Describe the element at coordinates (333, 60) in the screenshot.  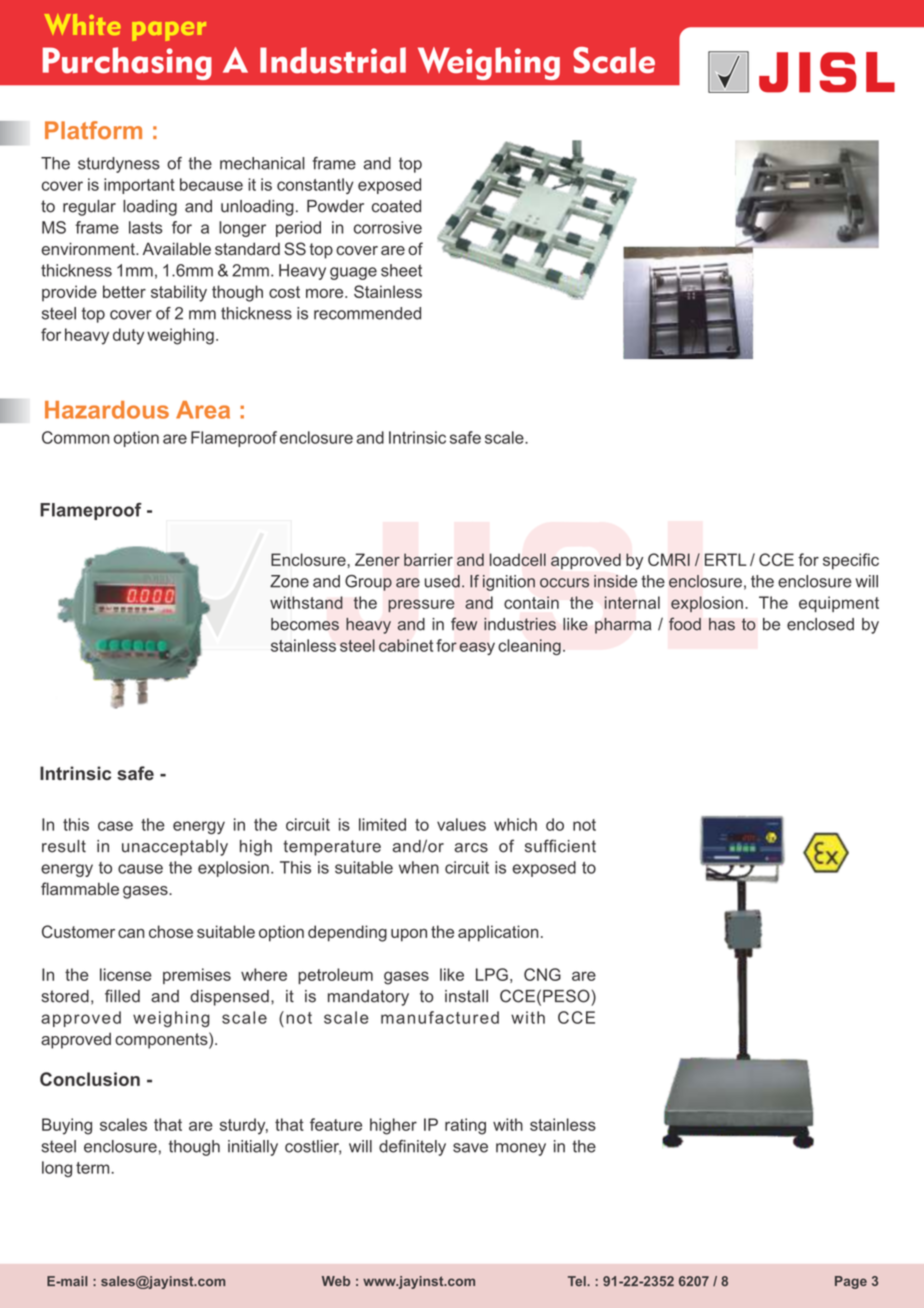
I see `Industrial` at that location.
